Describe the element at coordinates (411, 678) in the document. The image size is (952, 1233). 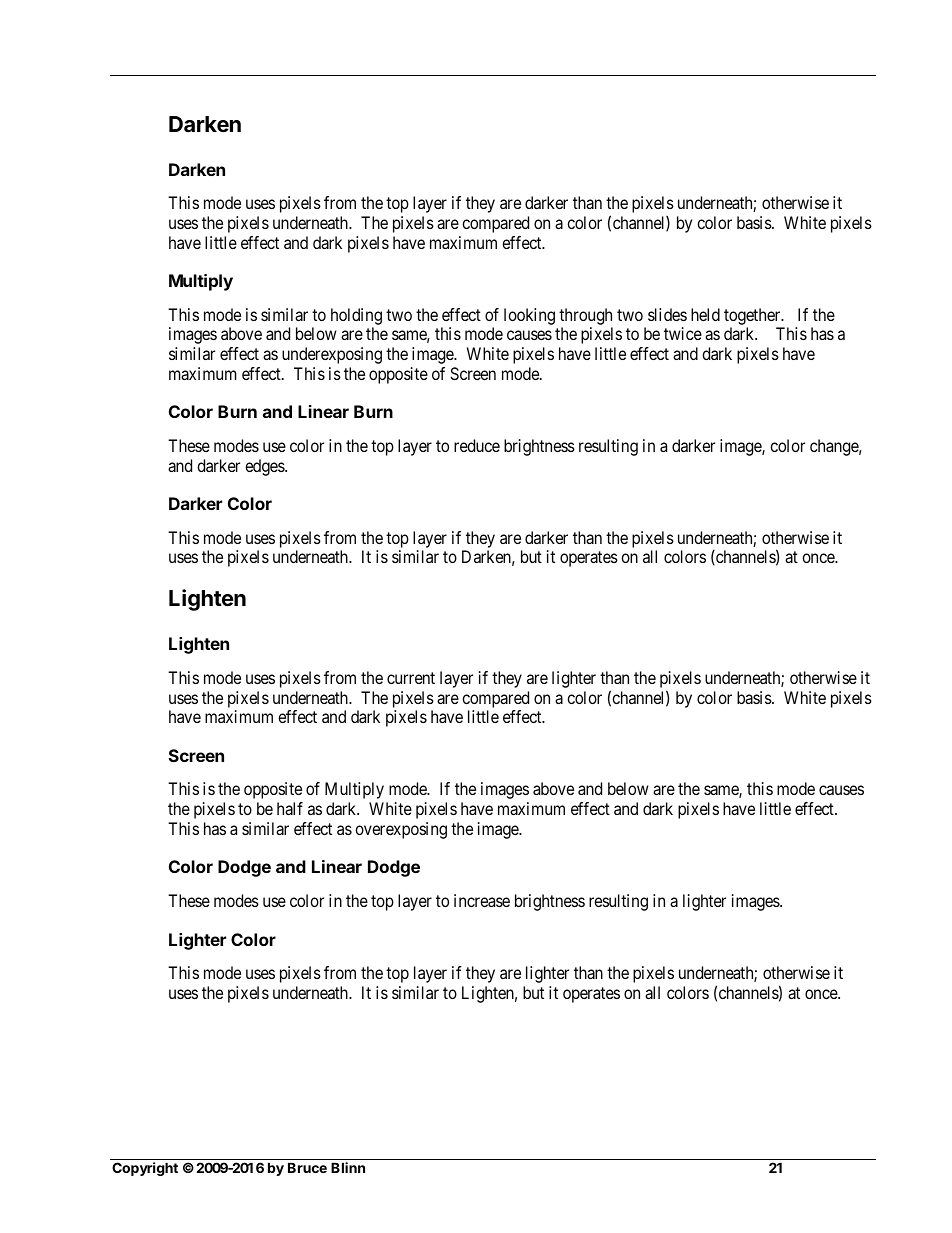
I see `current` at that location.
